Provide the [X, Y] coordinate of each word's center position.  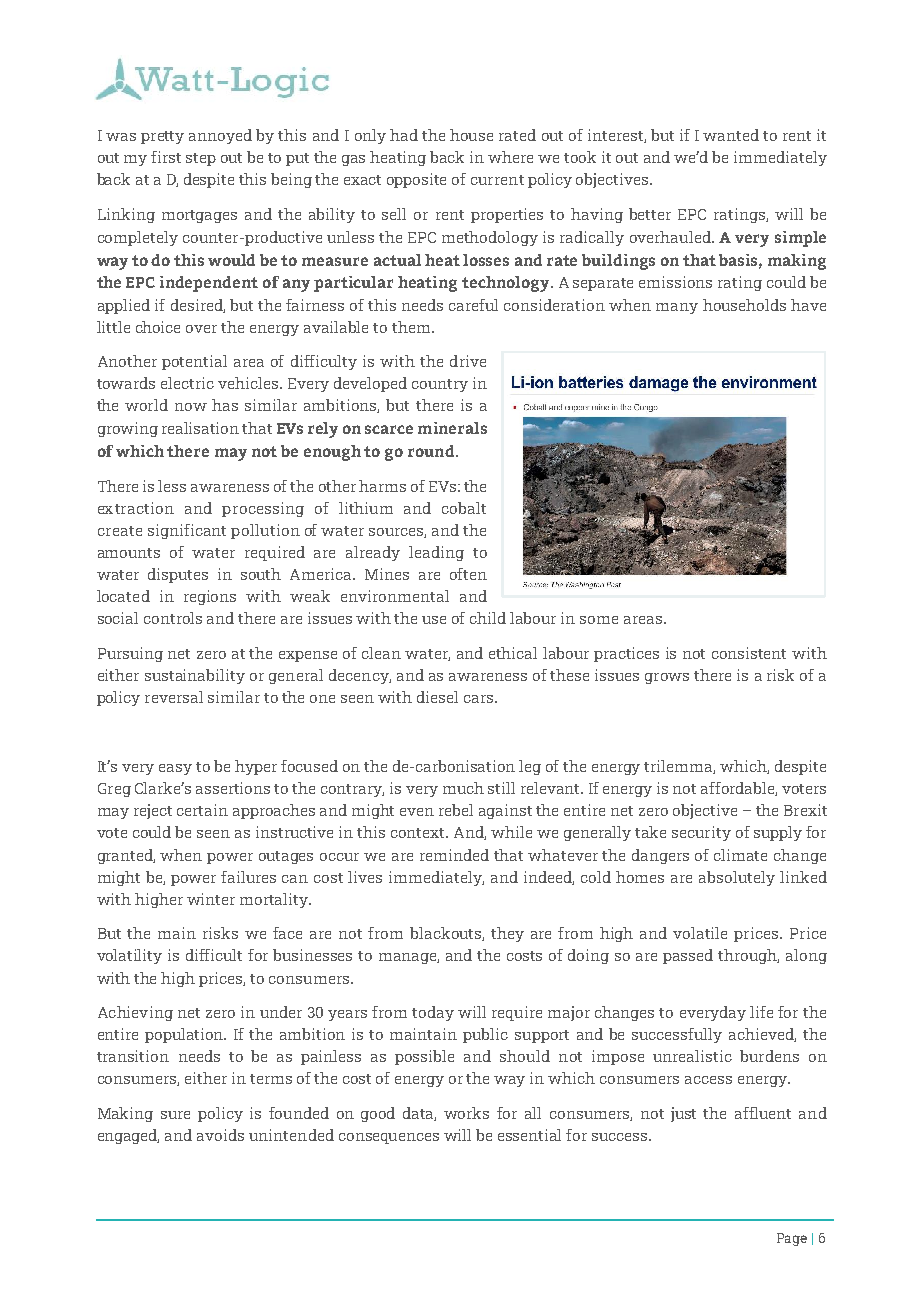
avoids [220, 1135]
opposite [416, 180]
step [201, 159]
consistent [749, 653]
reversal [174, 697]
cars [480, 699]
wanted [731, 135]
